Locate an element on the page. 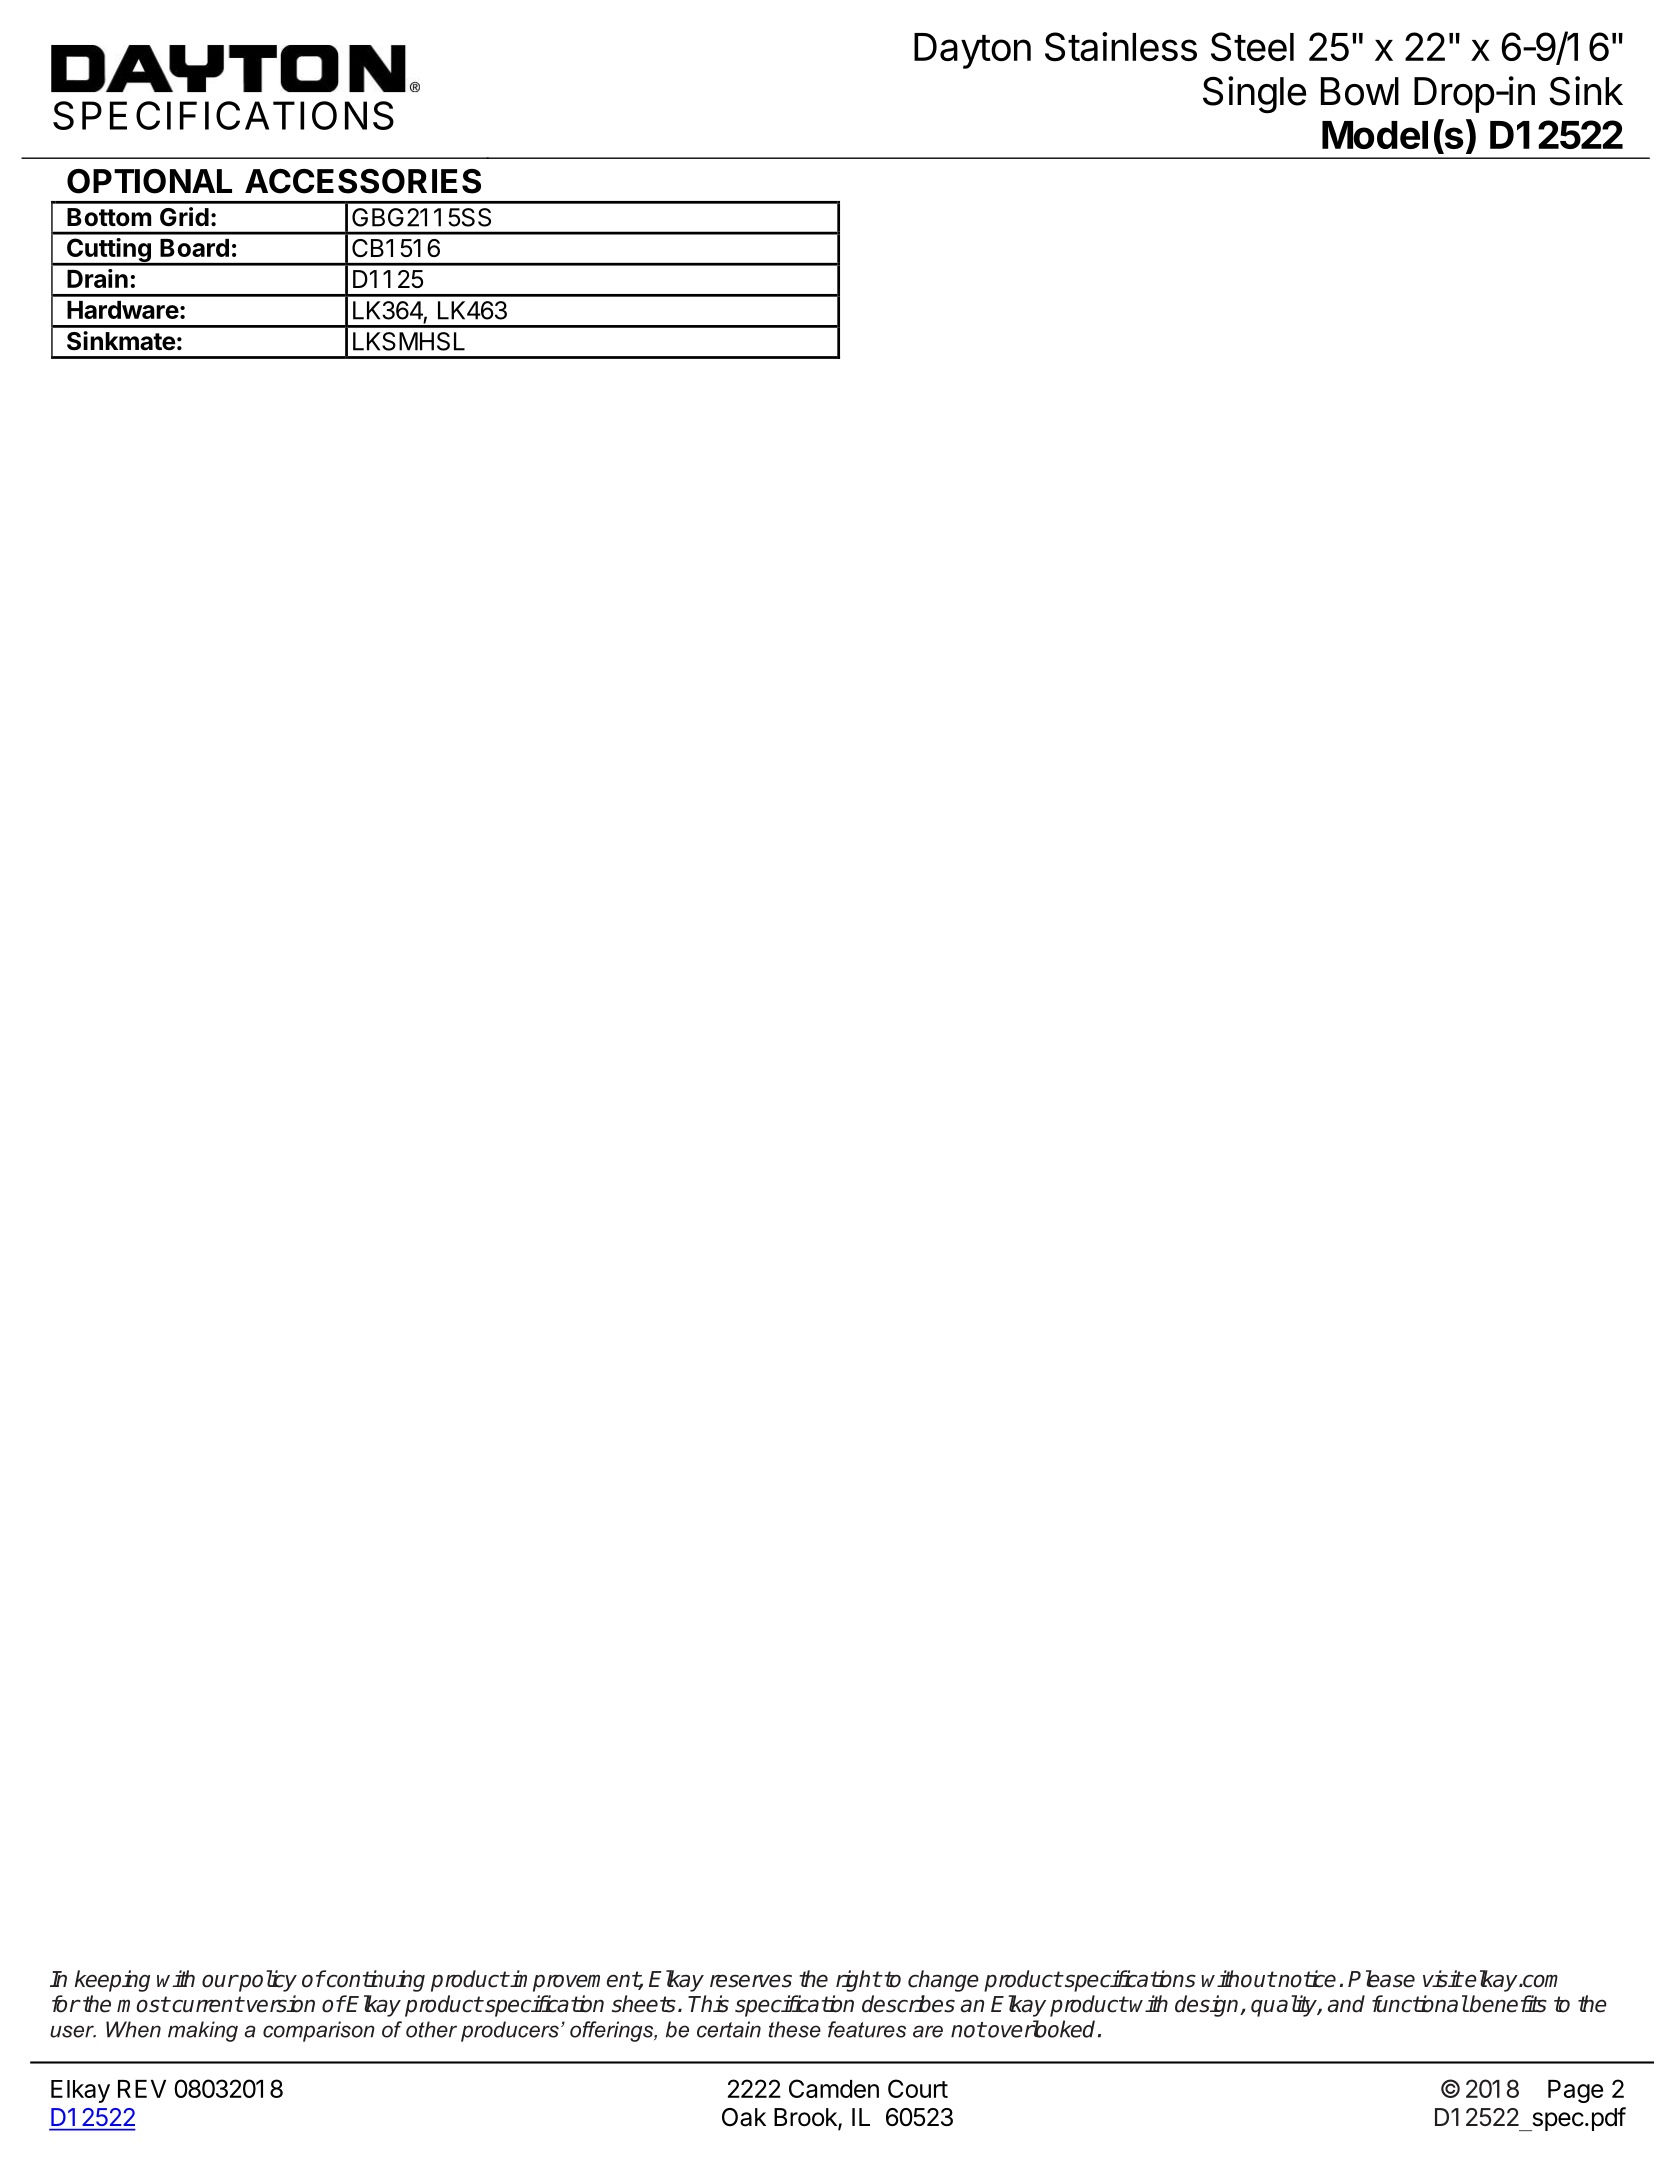 Image resolution: width=1673 pixels, height=2165 pixels. Dayton is located at coordinates (972, 51).
